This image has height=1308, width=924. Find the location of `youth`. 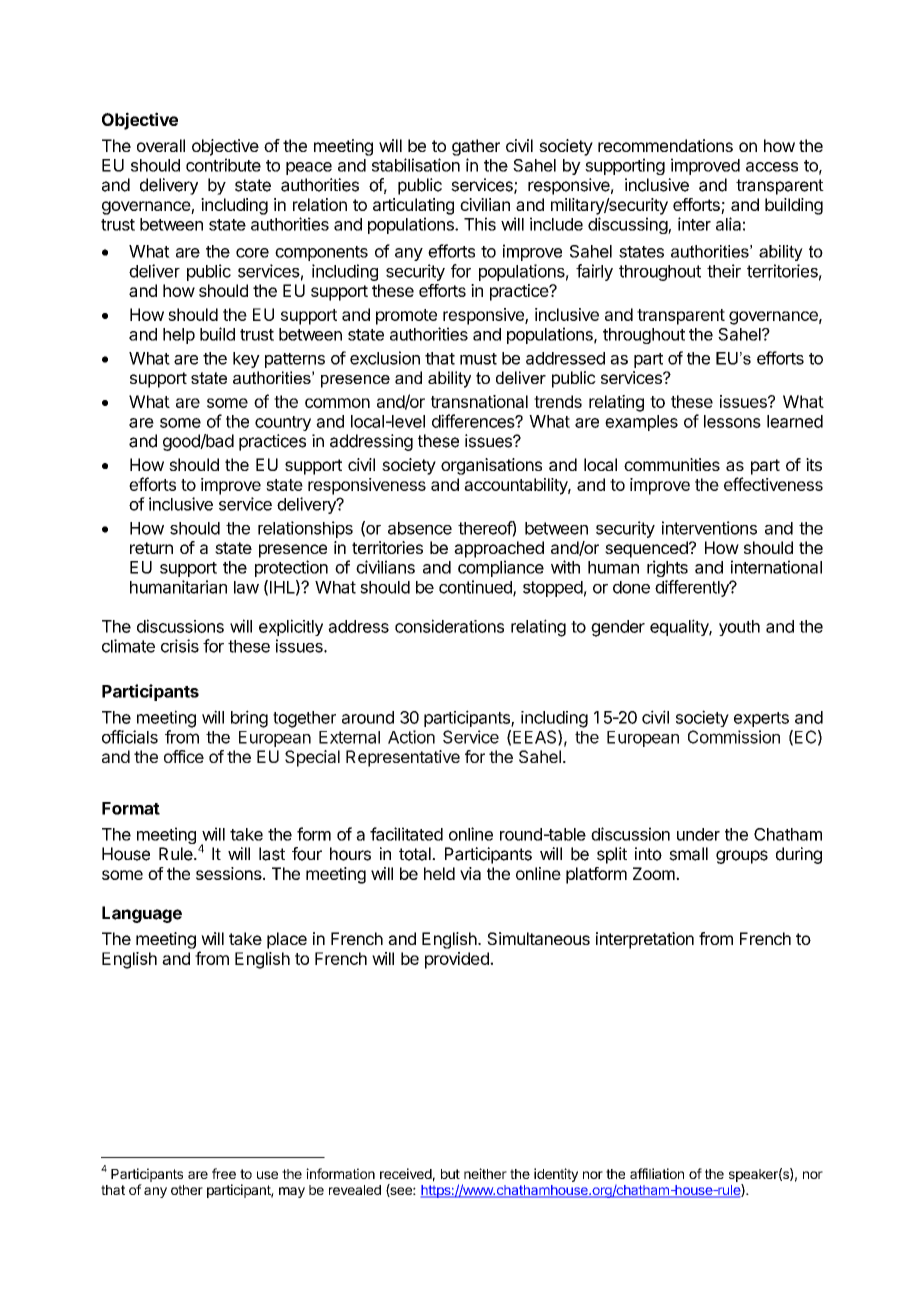

youth is located at coordinates (739, 628).
